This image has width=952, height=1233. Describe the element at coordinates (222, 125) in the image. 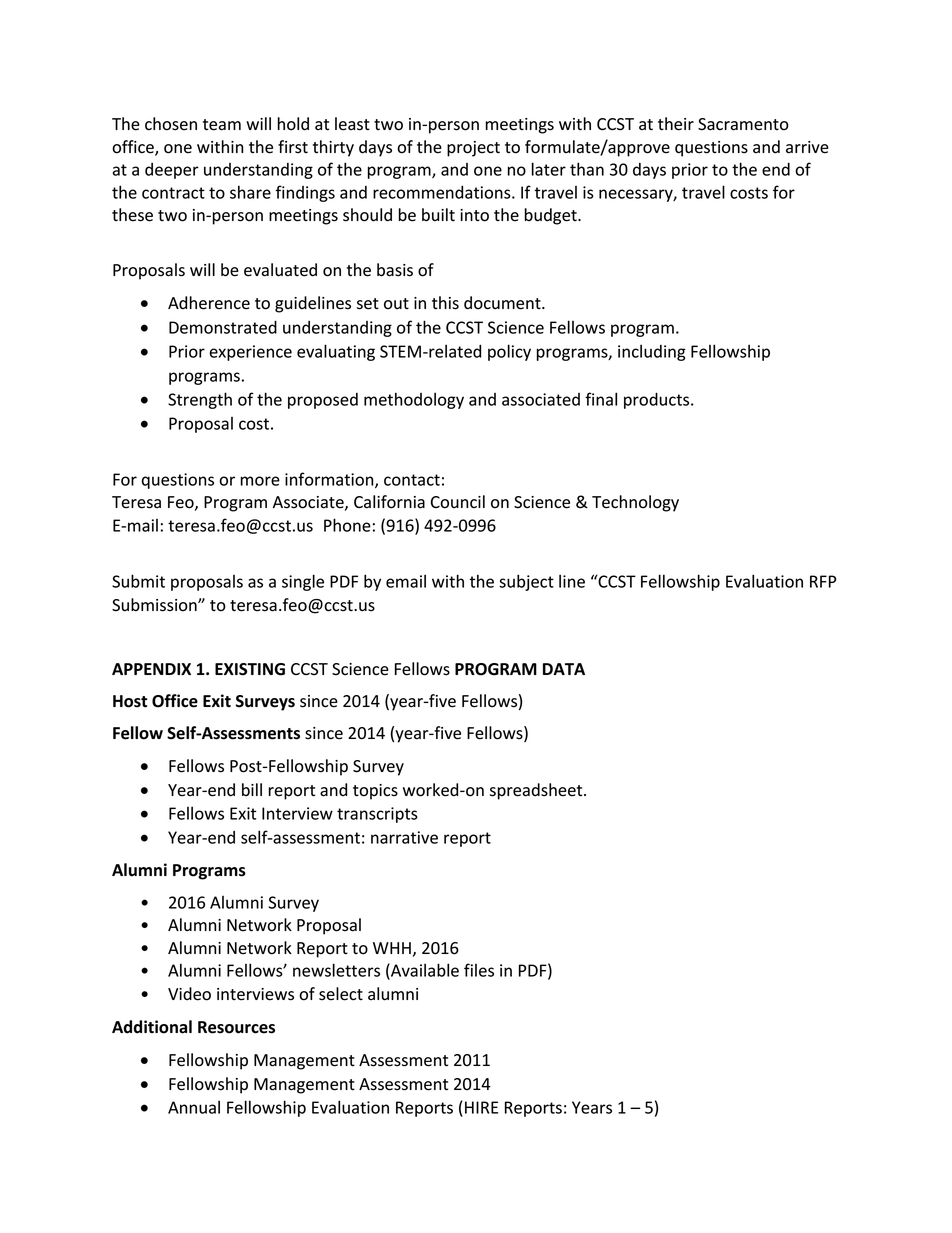

I see `team` at that location.
